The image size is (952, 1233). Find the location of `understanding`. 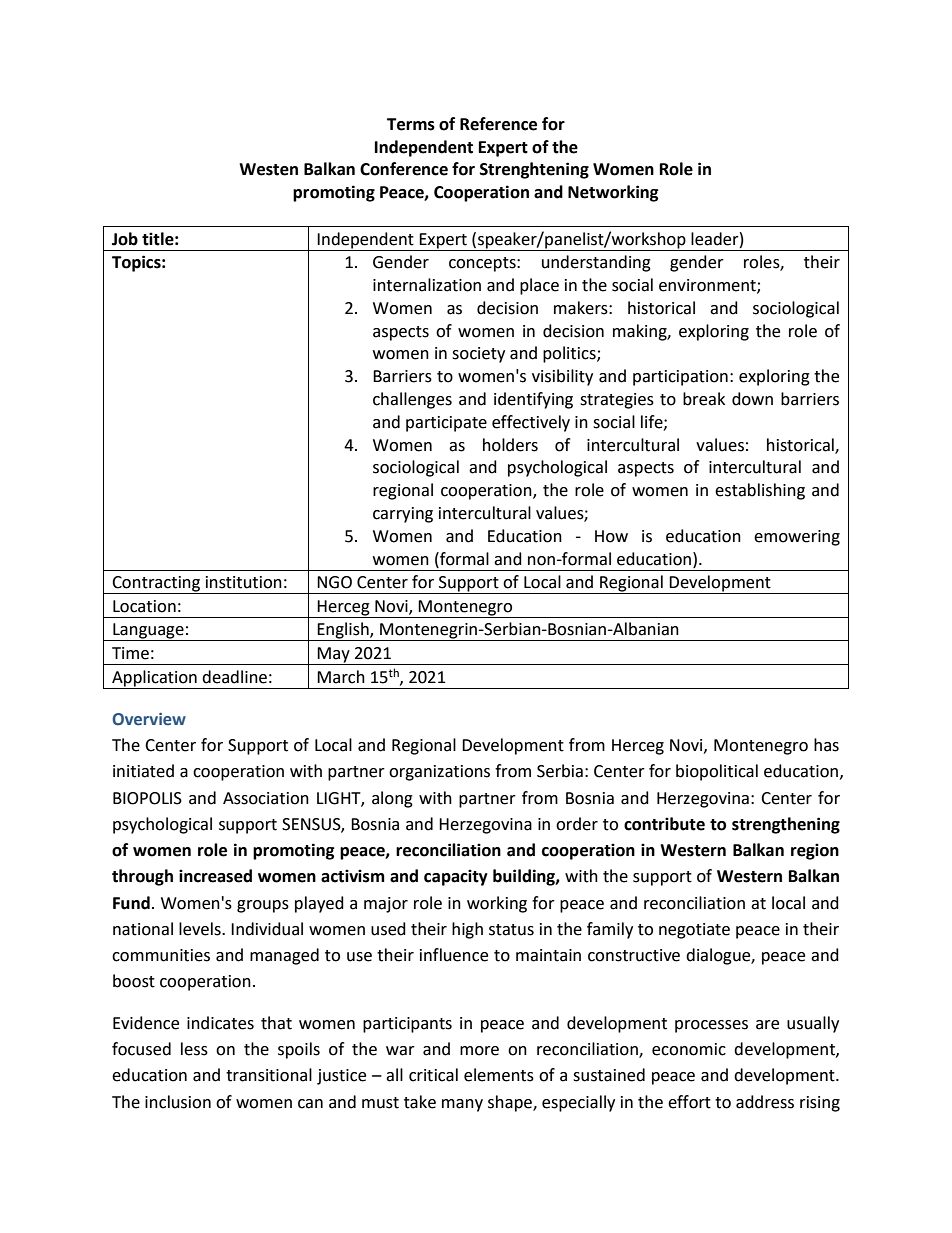

understanding is located at coordinates (596, 263).
